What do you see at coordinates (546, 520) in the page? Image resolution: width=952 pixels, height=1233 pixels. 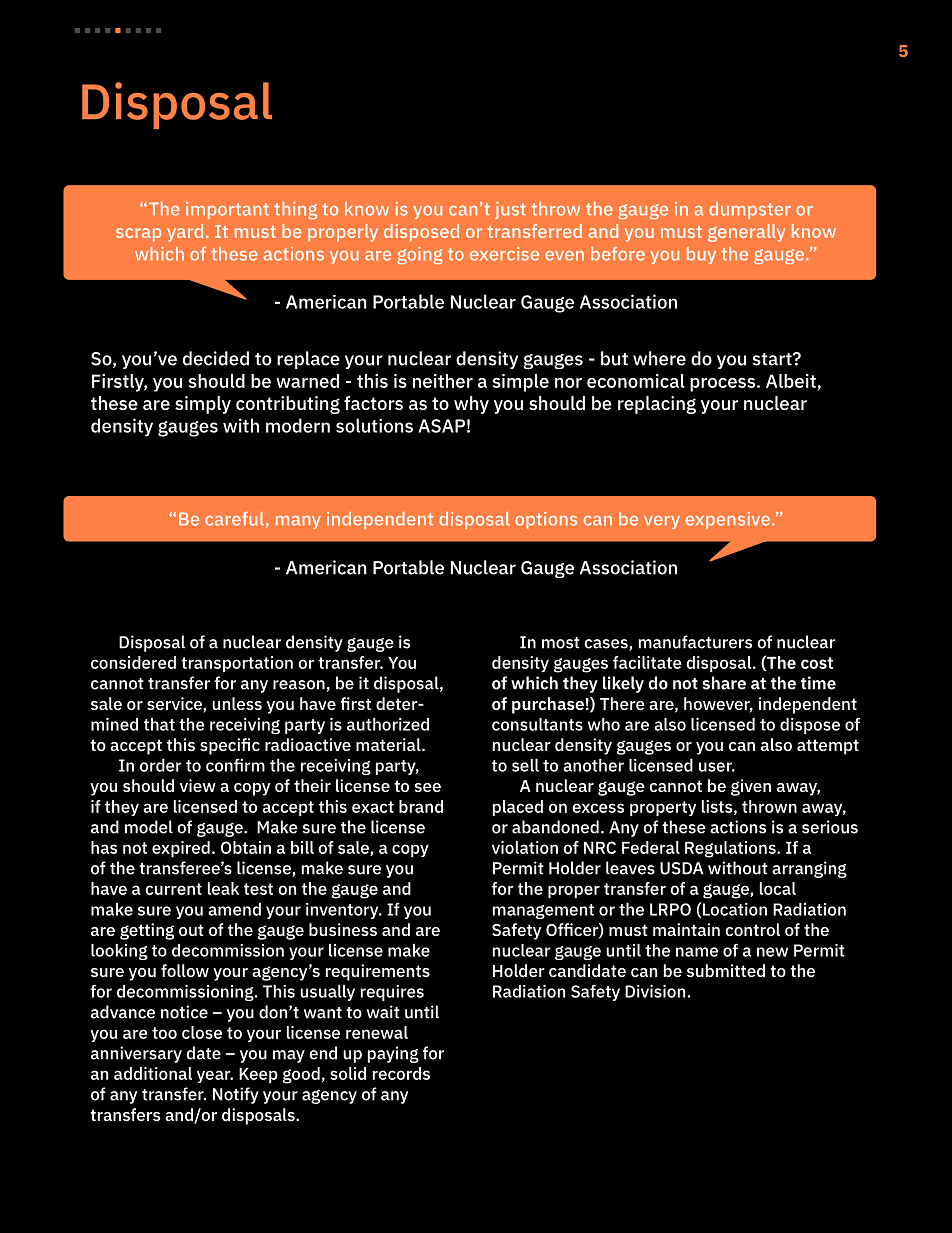 I see `options` at bounding box center [546, 520].
